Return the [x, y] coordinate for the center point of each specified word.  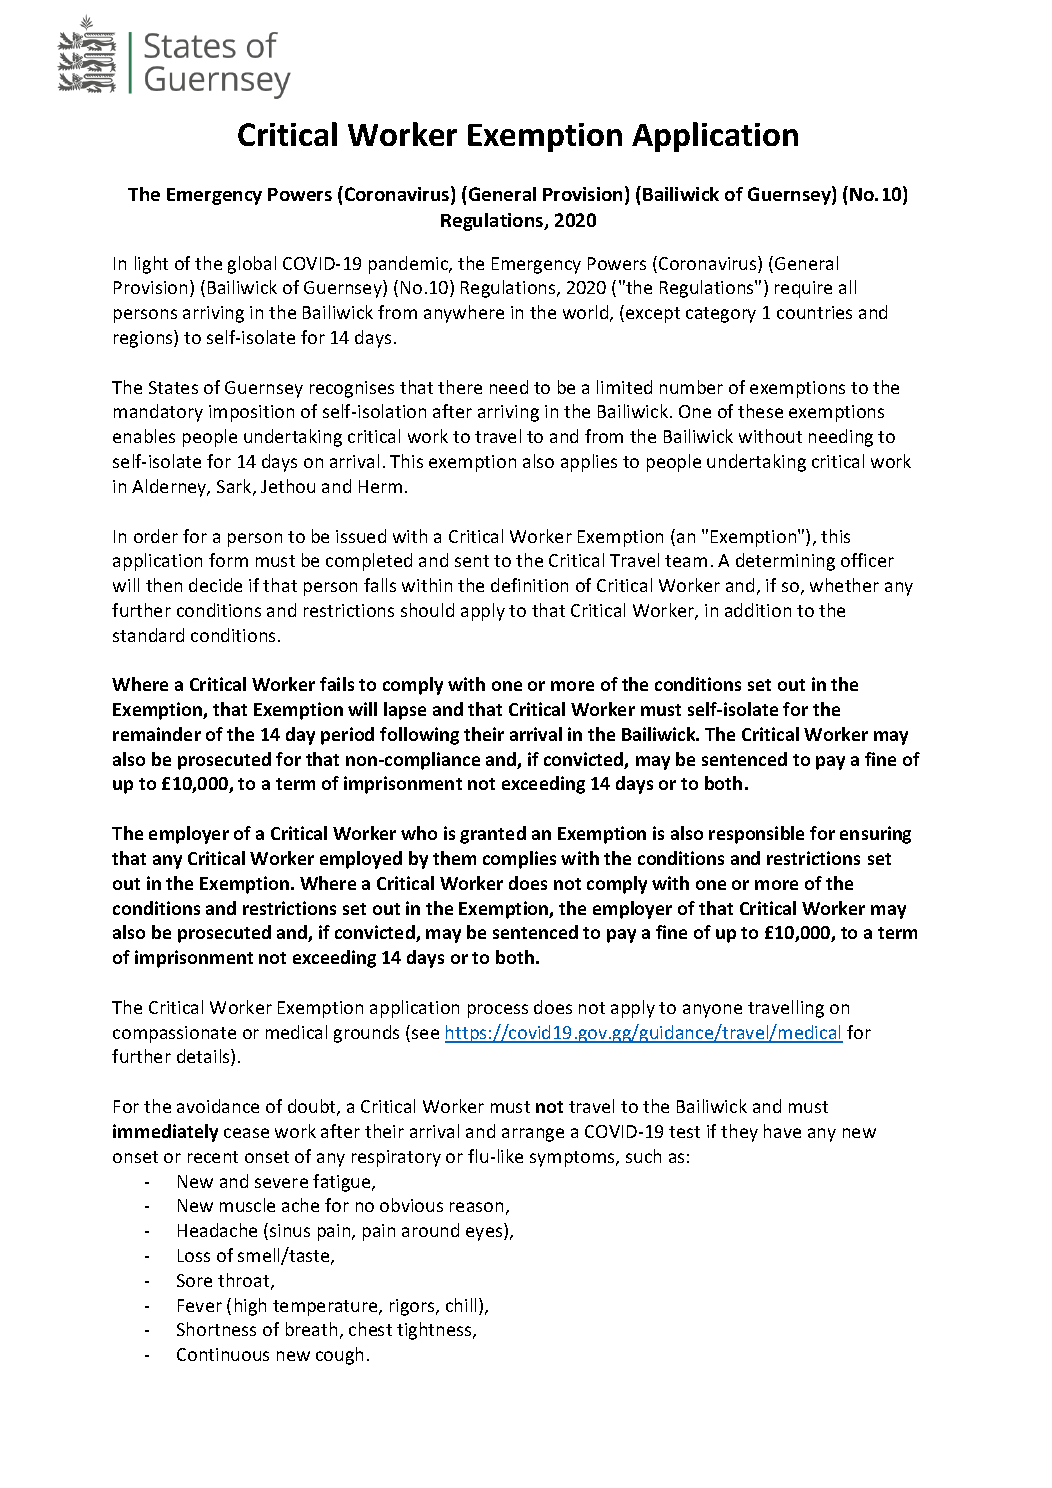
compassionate [174, 1034]
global [252, 265]
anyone [712, 1011]
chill [461, 1305]
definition [529, 585]
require [803, 289]
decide [215, 585]
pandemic [410, 265]
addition [758, 610]
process [498, 1011]
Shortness [216, 1329]
